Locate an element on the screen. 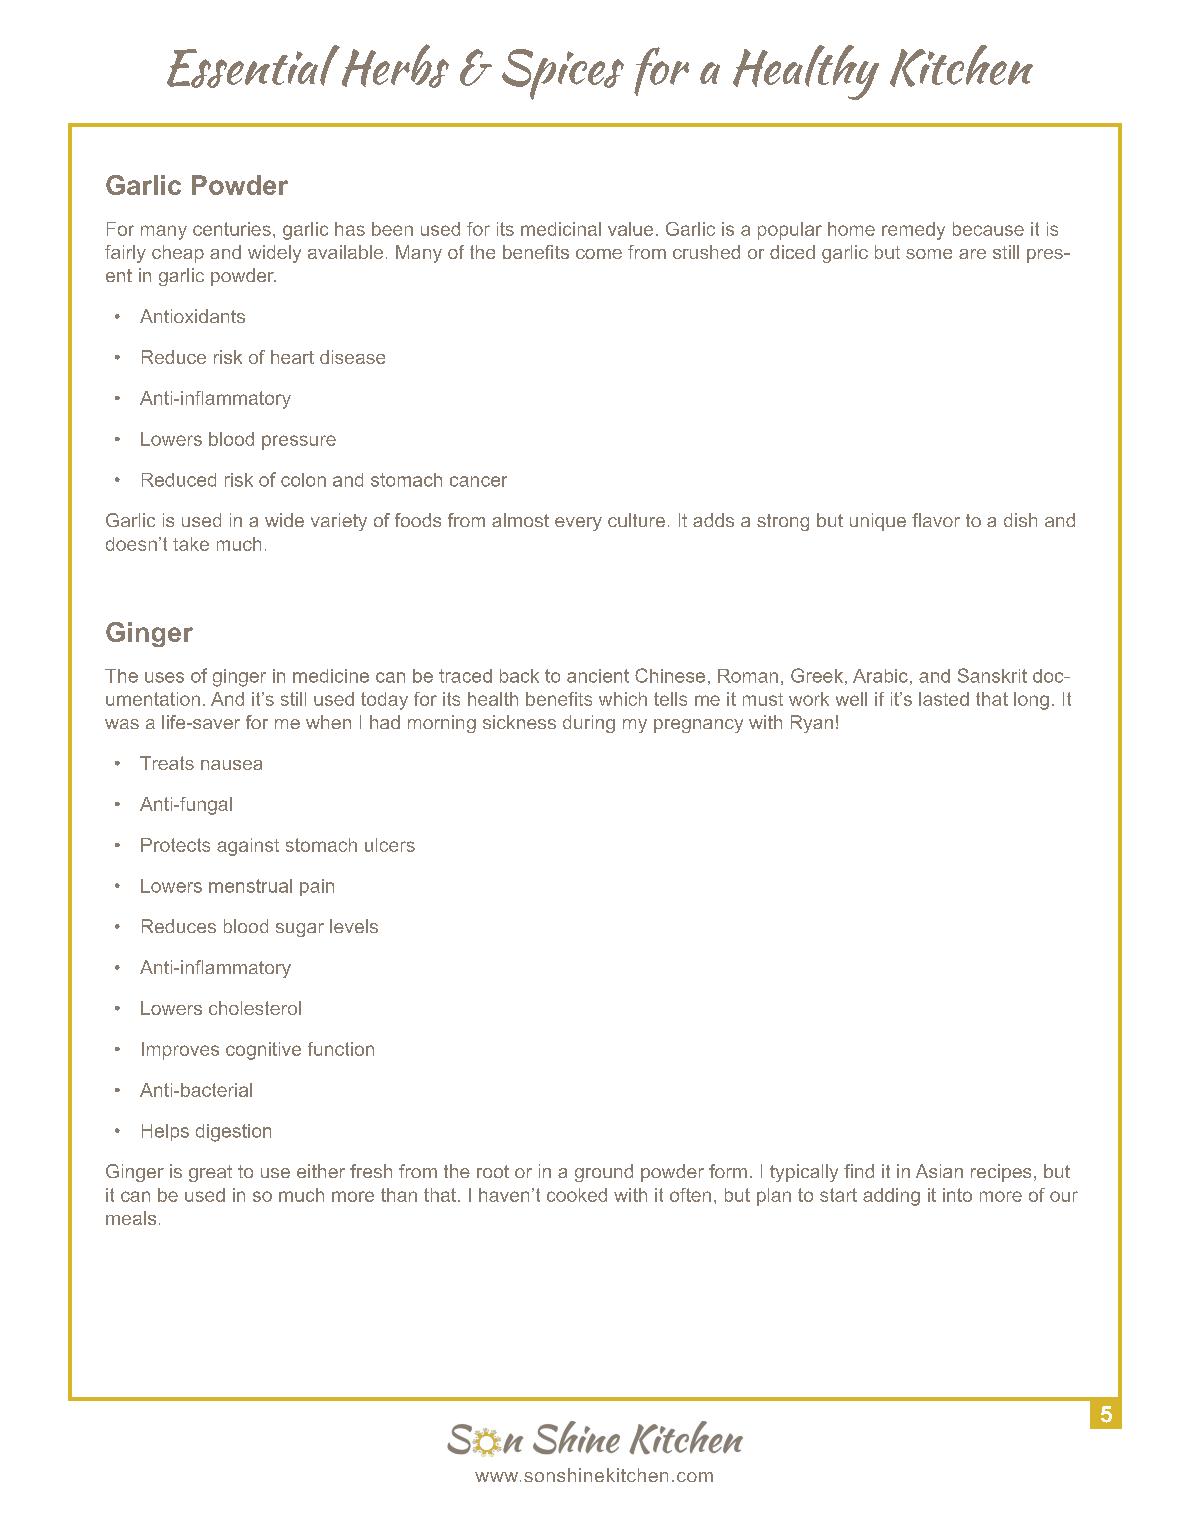 Image resolution: width=1190 pixels, height=1540 pixels. into is located at coordinates (957, 1195).
